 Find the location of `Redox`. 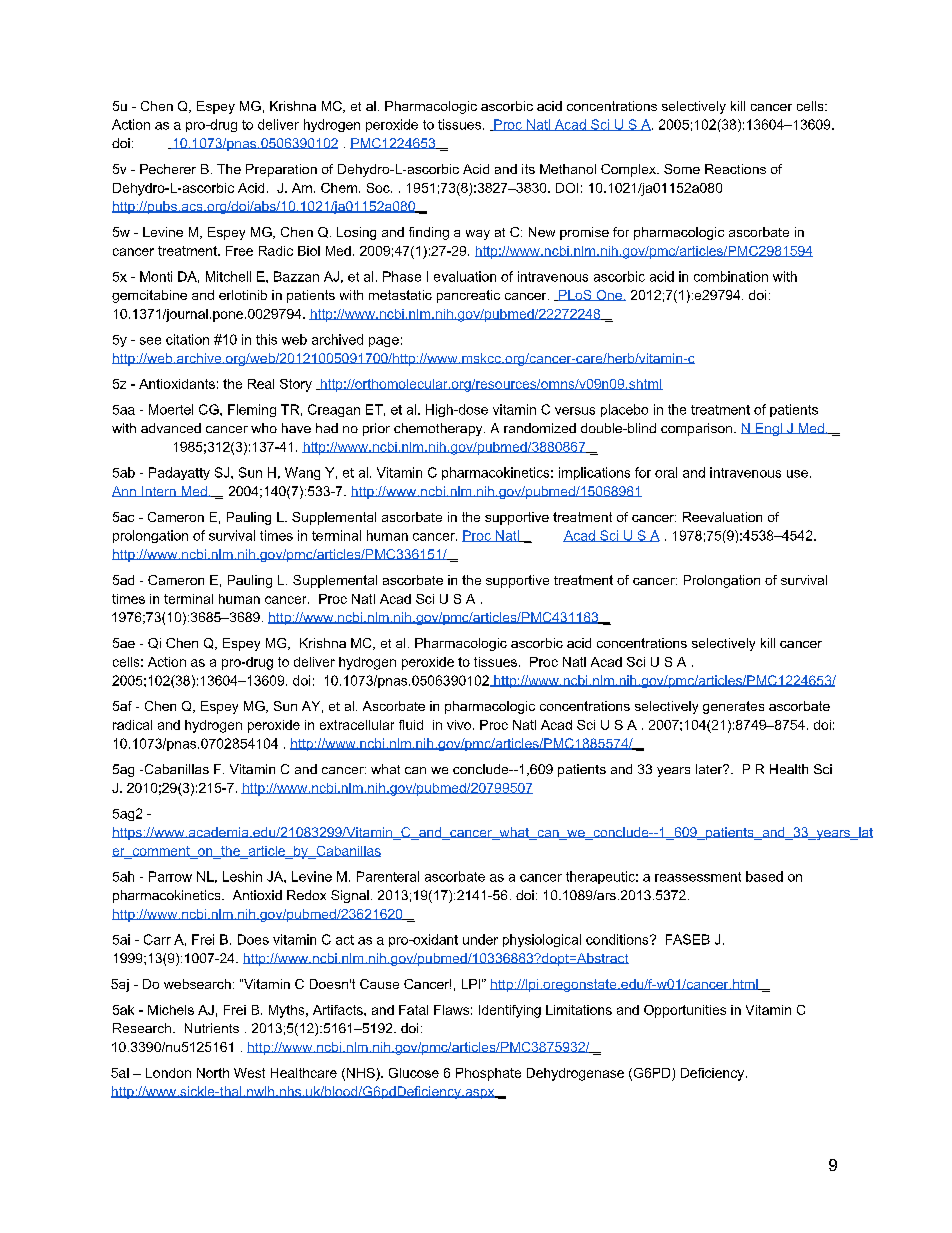

Redox is located at coordinates (306, 895).
